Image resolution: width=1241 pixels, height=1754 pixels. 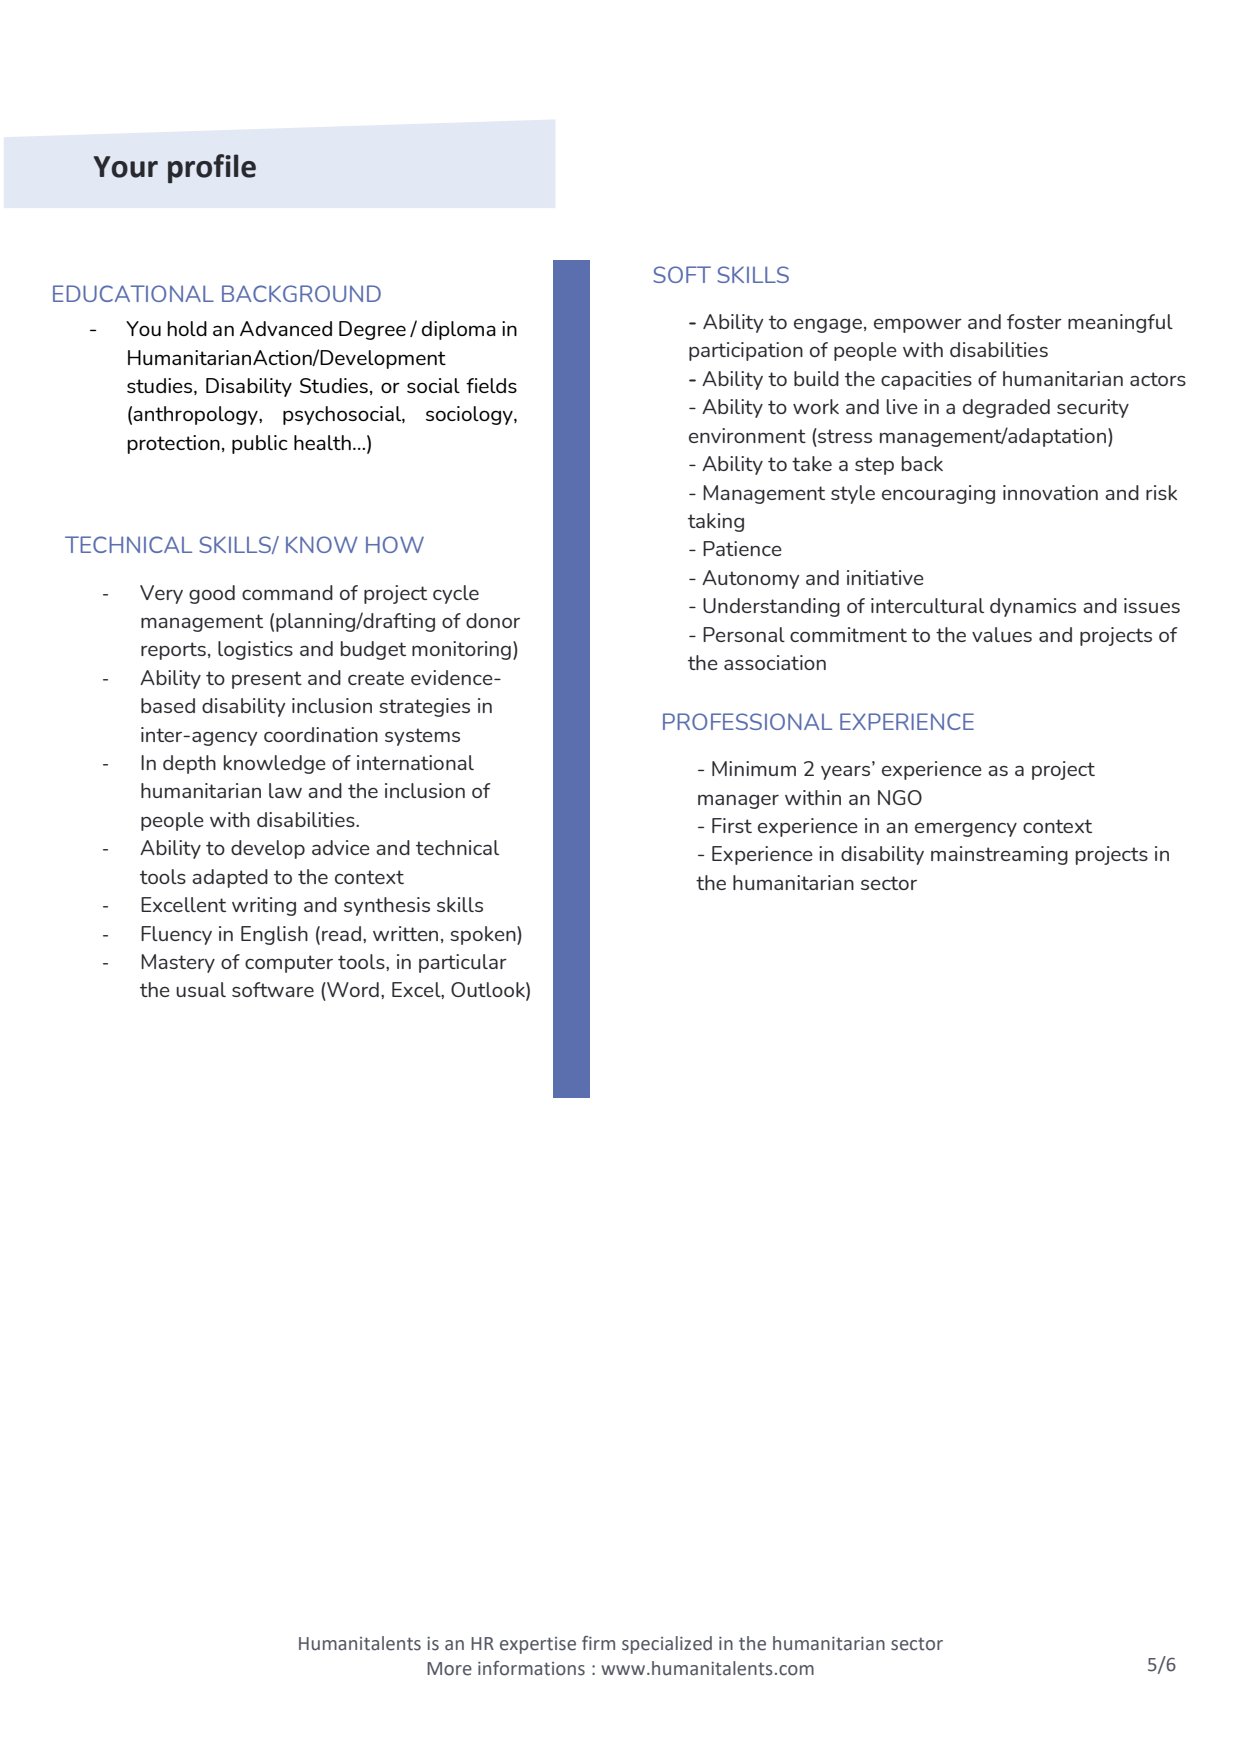 What do you see at coordinates (746, 351) in the screenshot?
I see `participation` at bounding box center [746, 351].
